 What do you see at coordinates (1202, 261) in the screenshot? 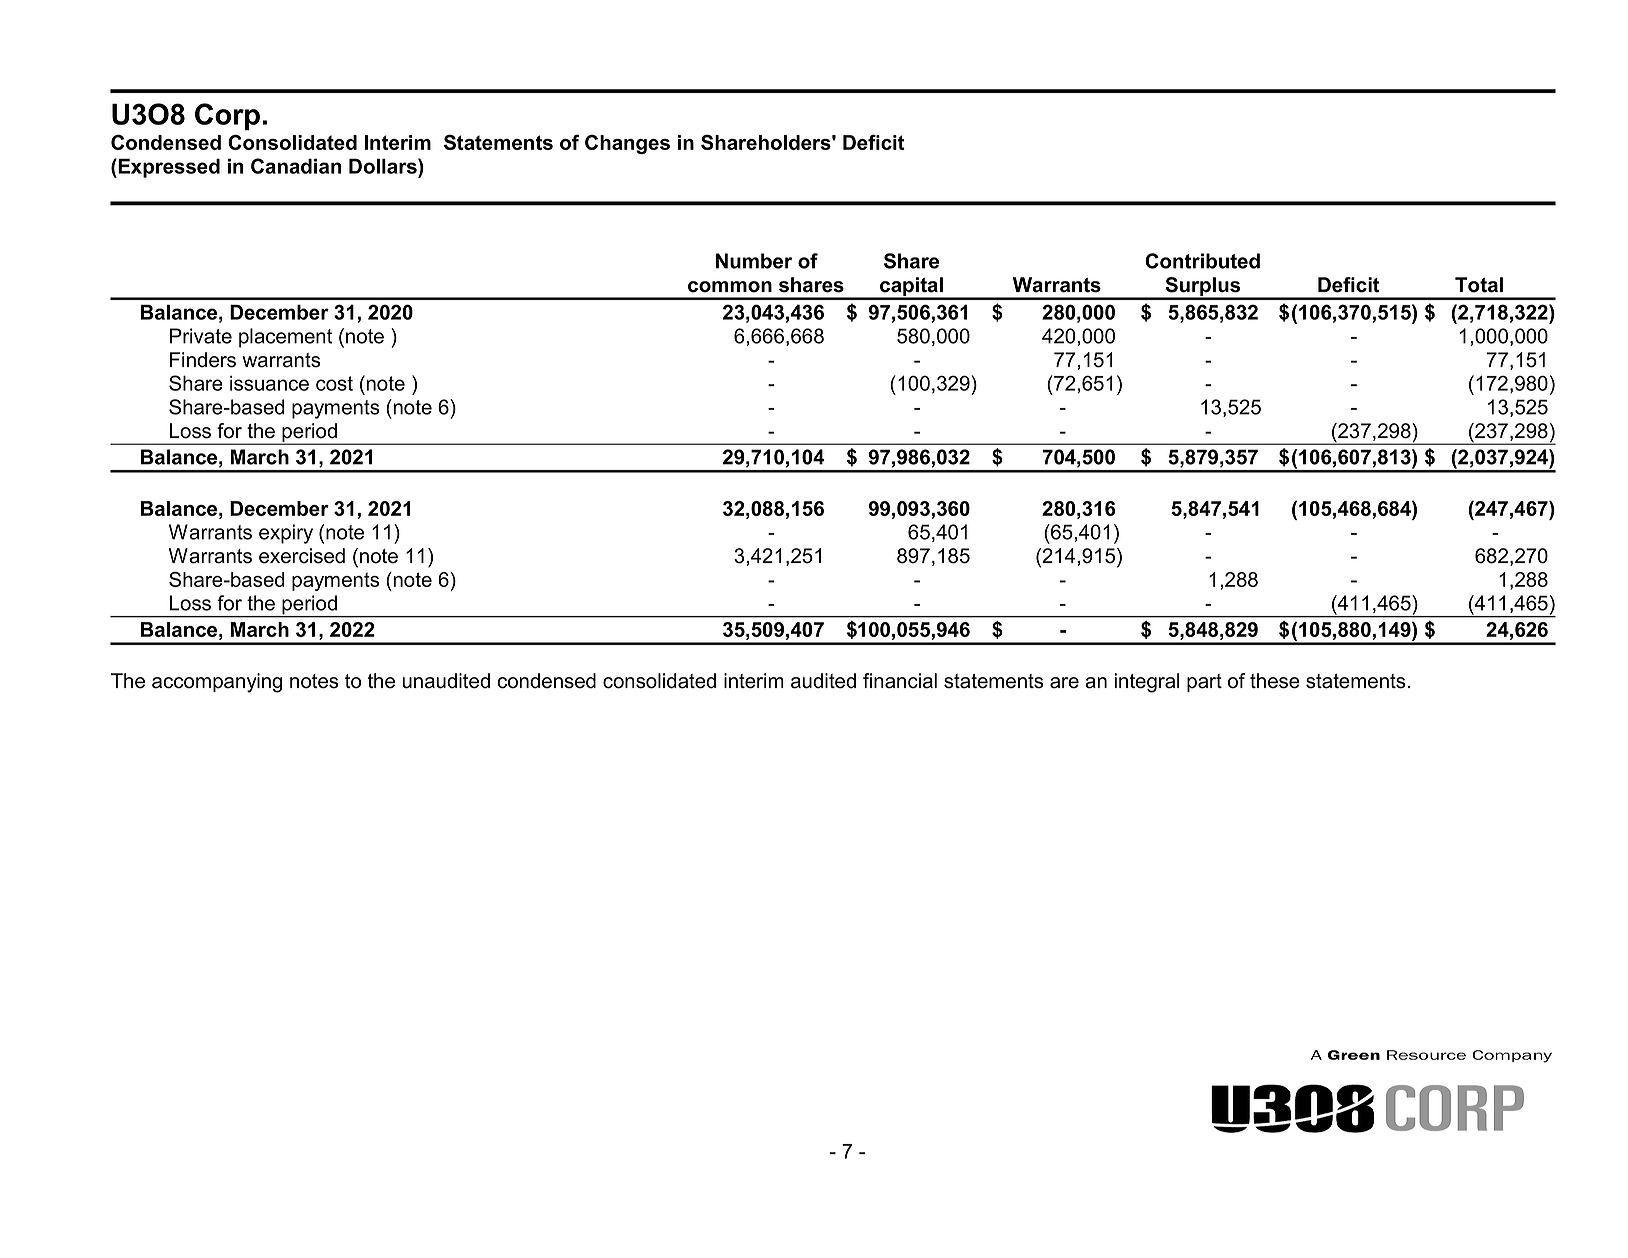
I see `Contributed` at bounding box center [1202, 261].
